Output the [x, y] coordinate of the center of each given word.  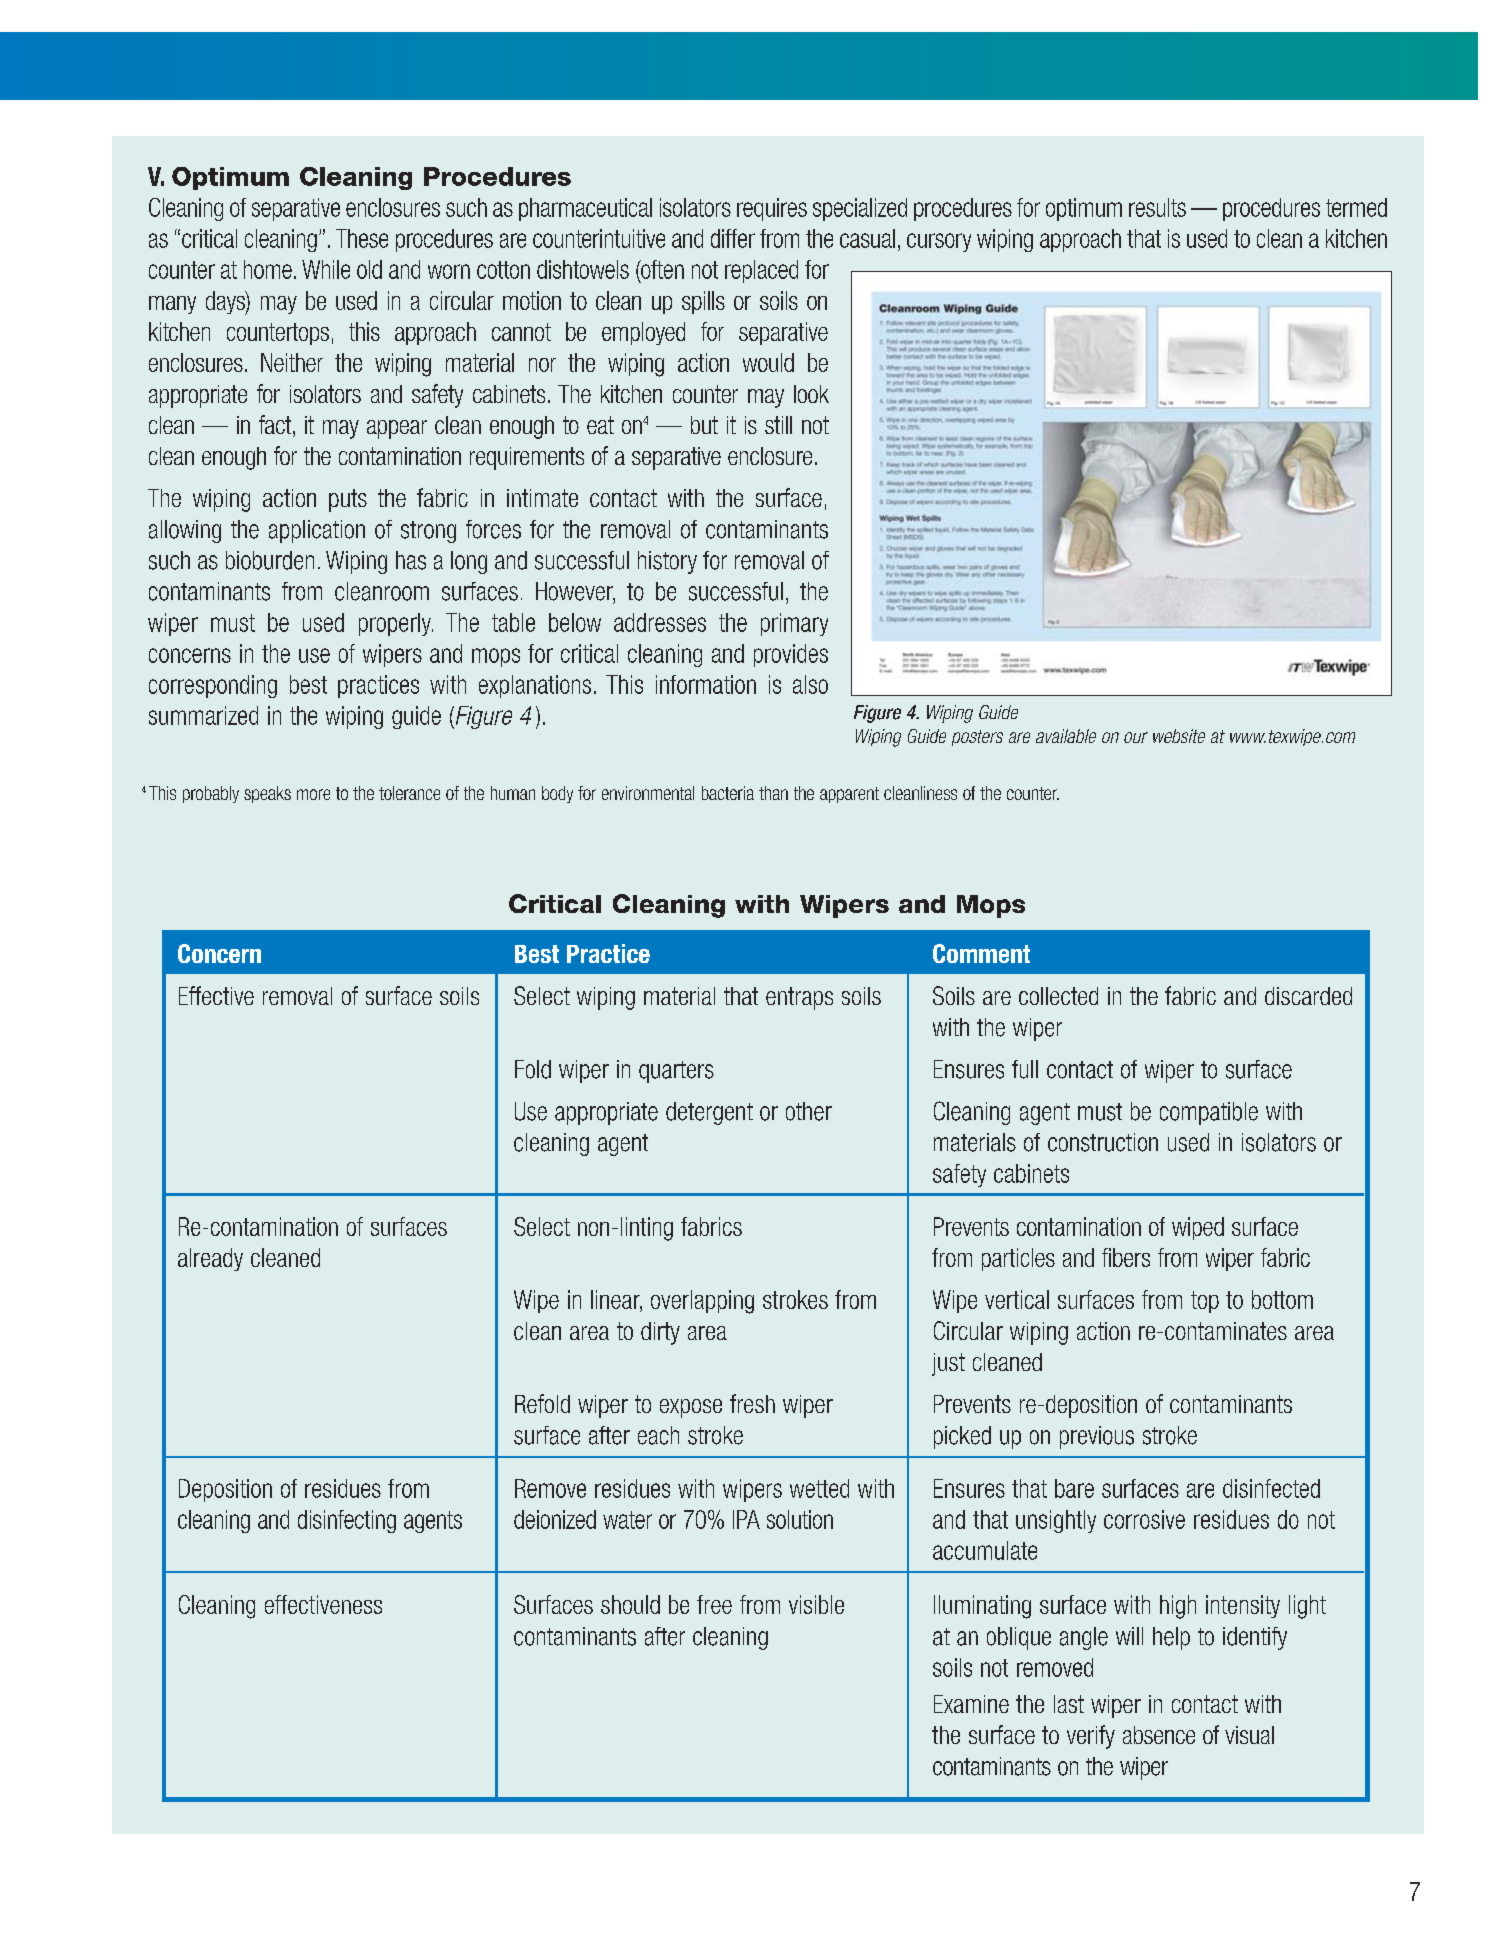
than [773, 793]
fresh [752, 1403]
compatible [1209, 1113]
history [667, 562]
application [317, 531]
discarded [1308, 996]
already [210, 1259]
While [326, 269]
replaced [761, 271]
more [313, 794]
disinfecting [347, 1521]
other [809, 1111]
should [630, 1604]
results [1157, 207]
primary [794, 624]
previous [1097, 1437]
